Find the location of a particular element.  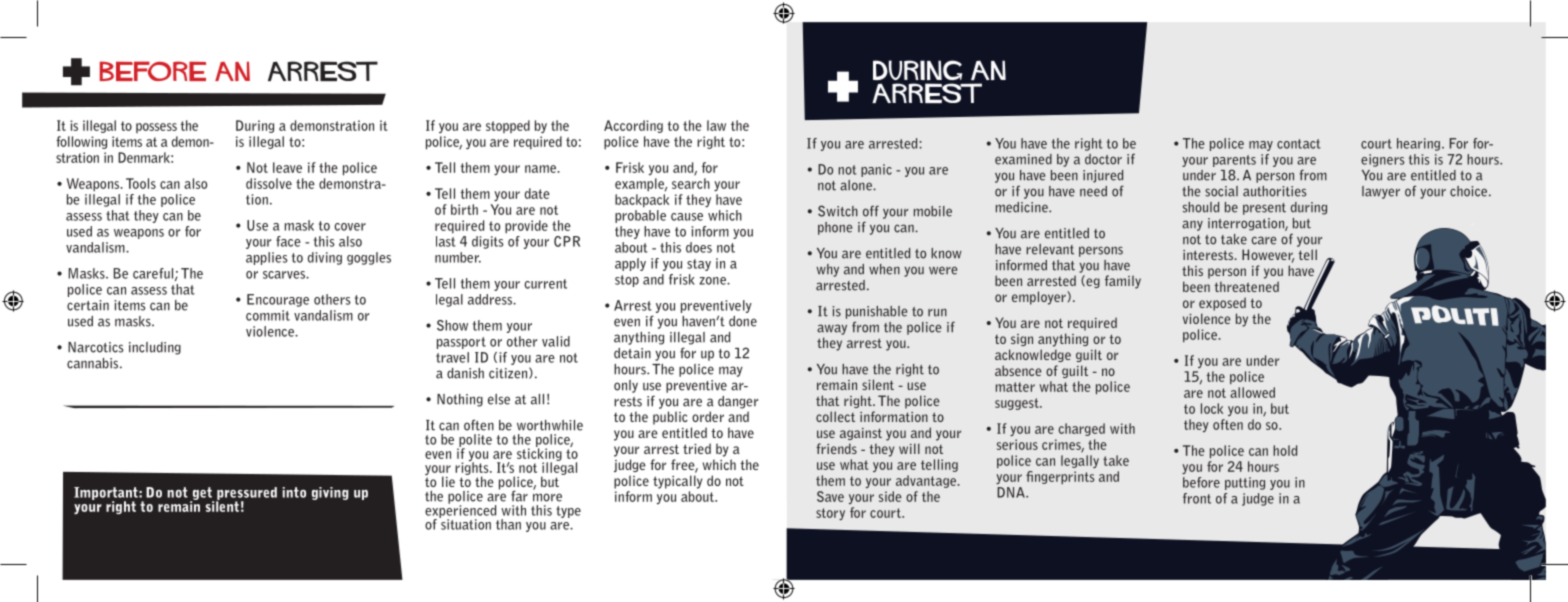

According is located at coordinates (633, 126).
